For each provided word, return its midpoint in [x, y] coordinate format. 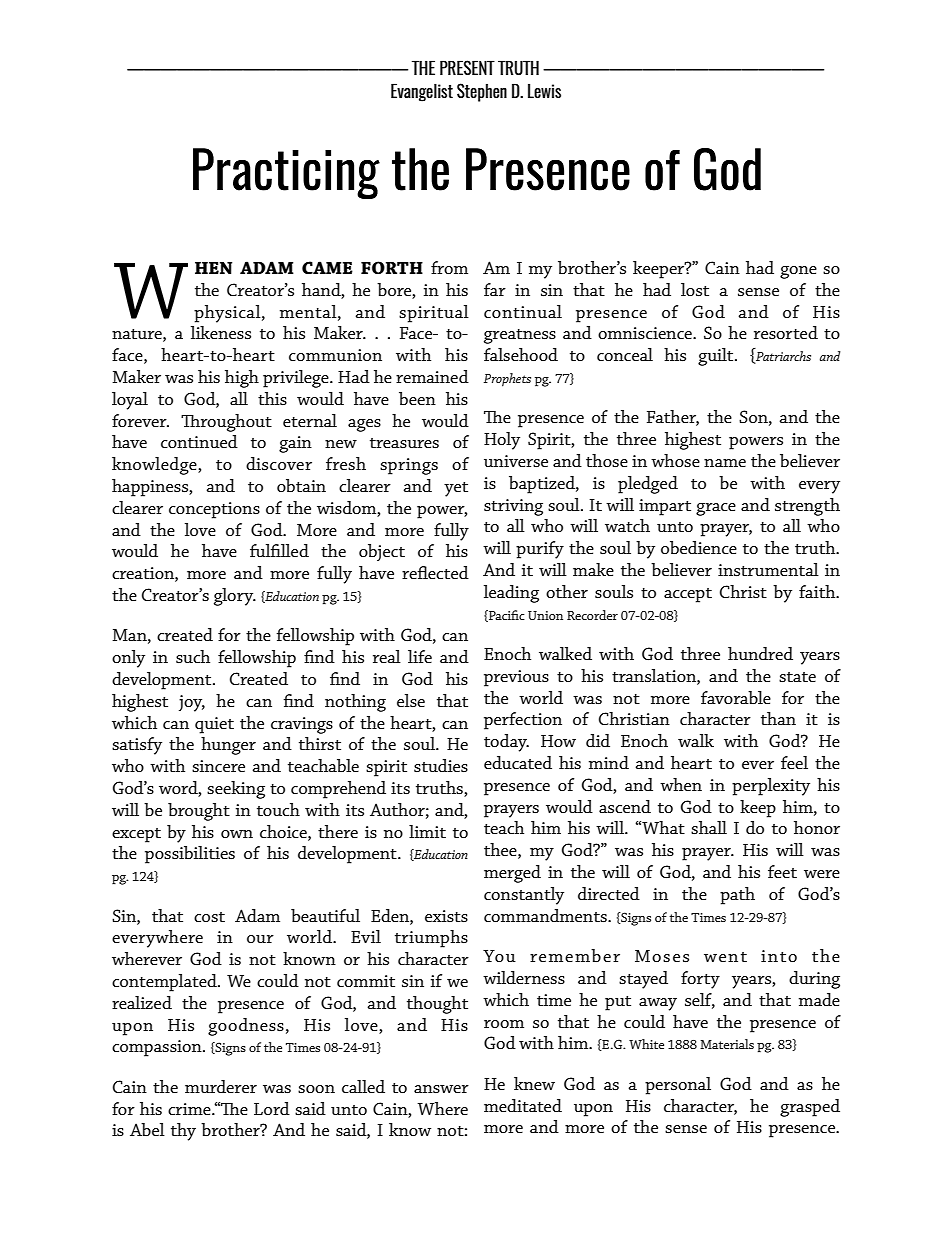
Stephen [482, 92]
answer [441, 1089]
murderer [221, 1086]
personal [678, 1086]
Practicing [286, 173]
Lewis [544, 90]
